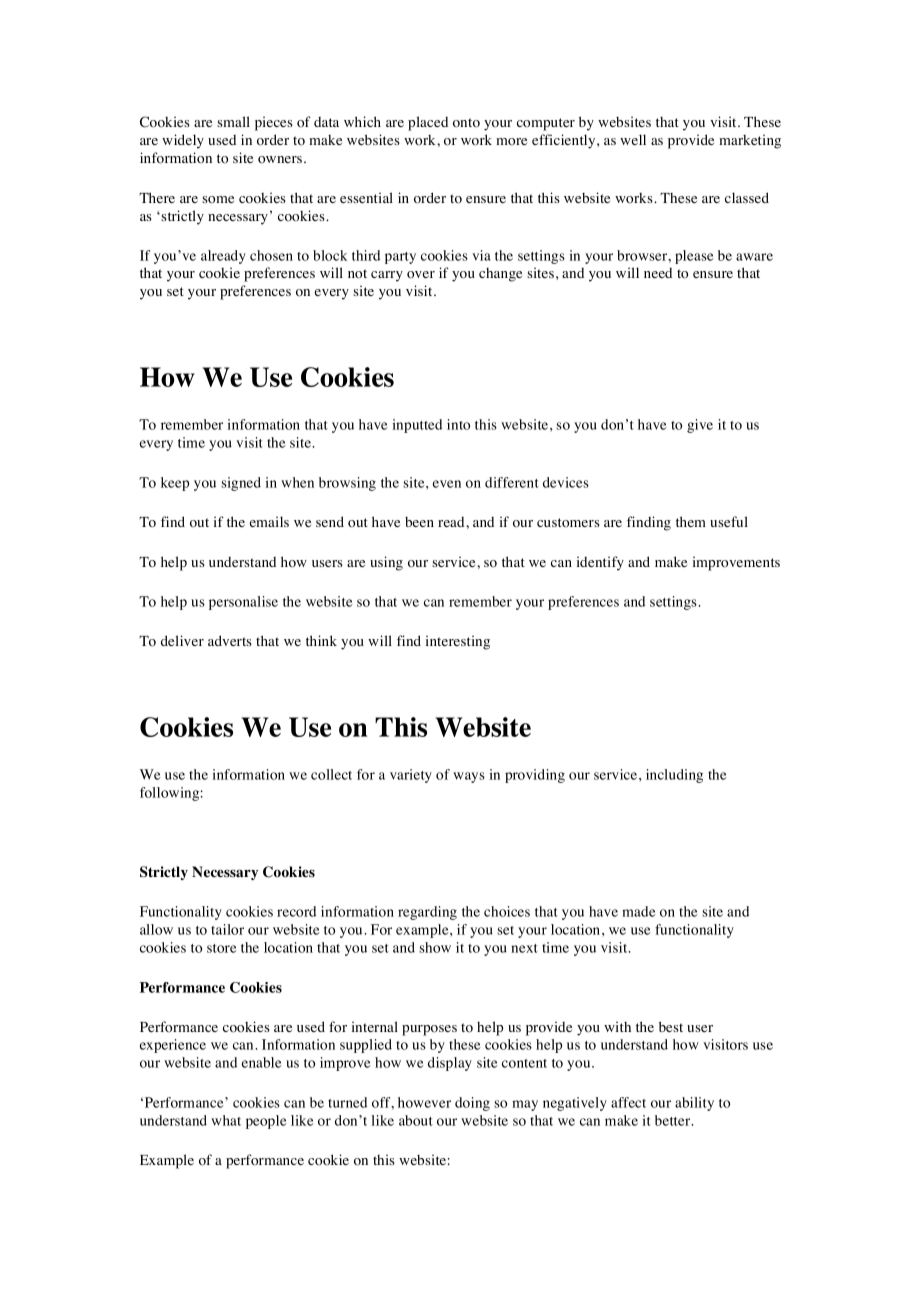 The image size is (924, 1308). Describe the element at coordinates (331, 774) in the document. I see `collect` at that location.
